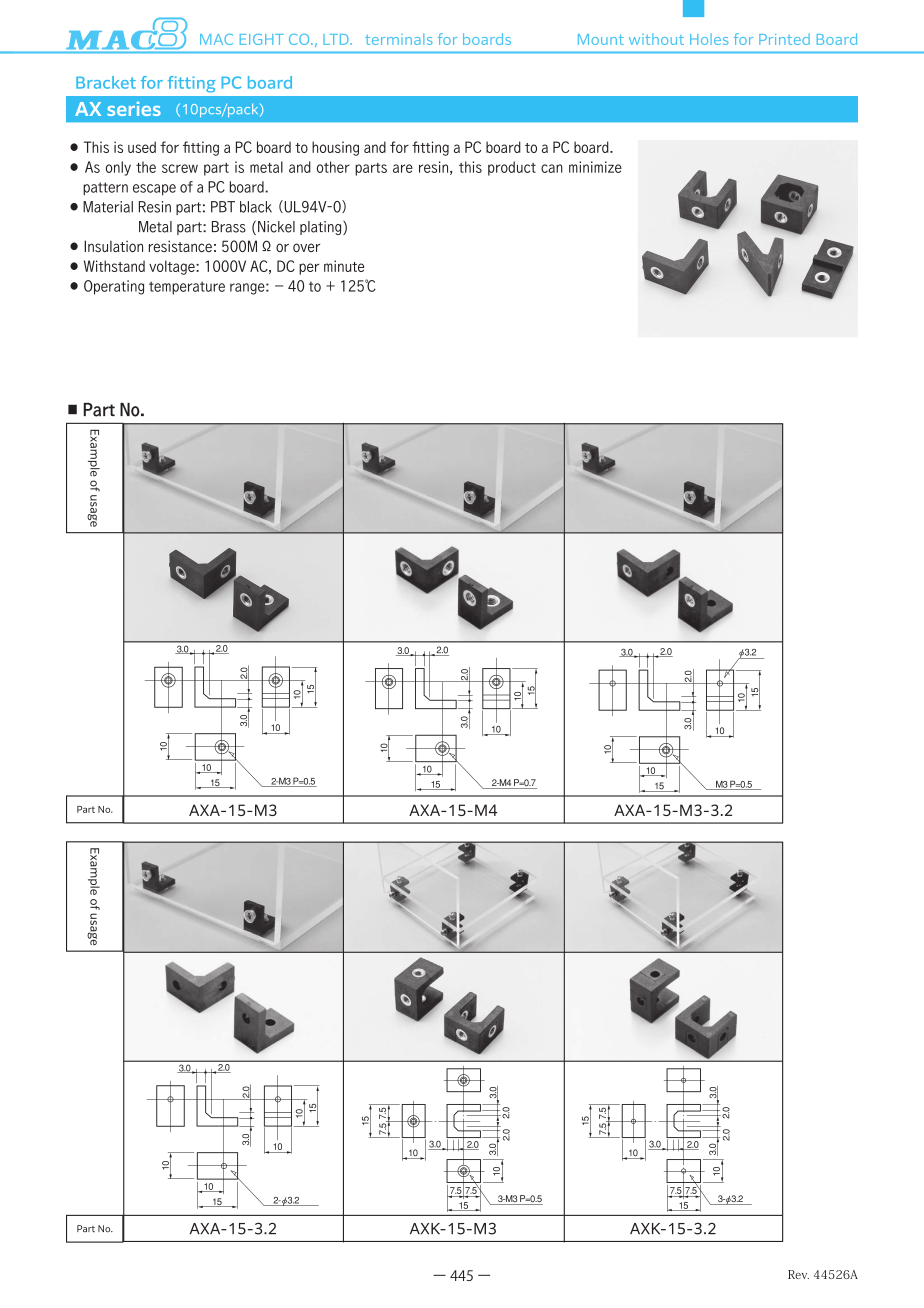 The width and height of the screenshot is (924, 1308). What do you see at coordinates (180, 246) in the screenshot?
I see `resistance` at bounding box center [180, 246].
